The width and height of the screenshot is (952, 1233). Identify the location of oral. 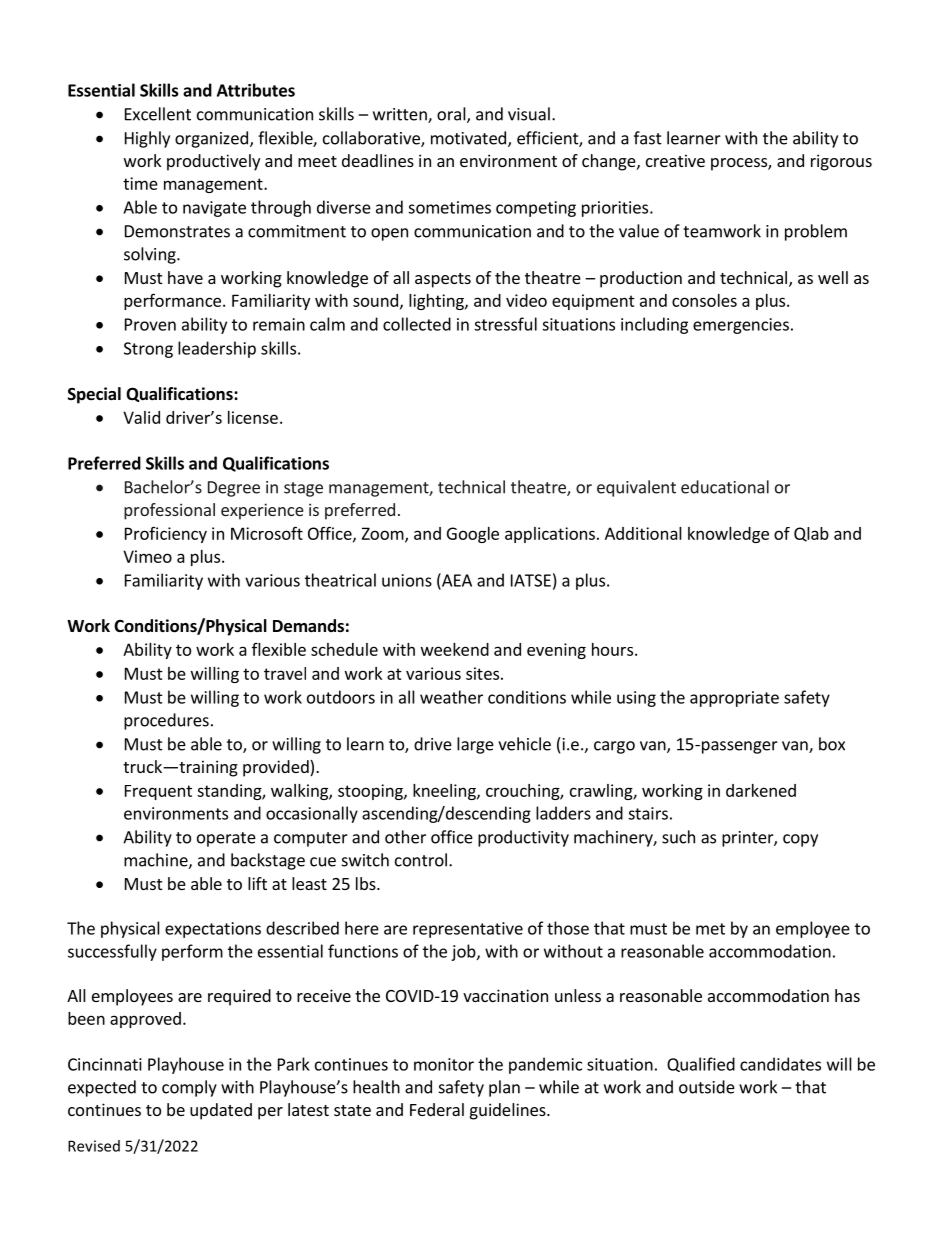
(452, 115).
